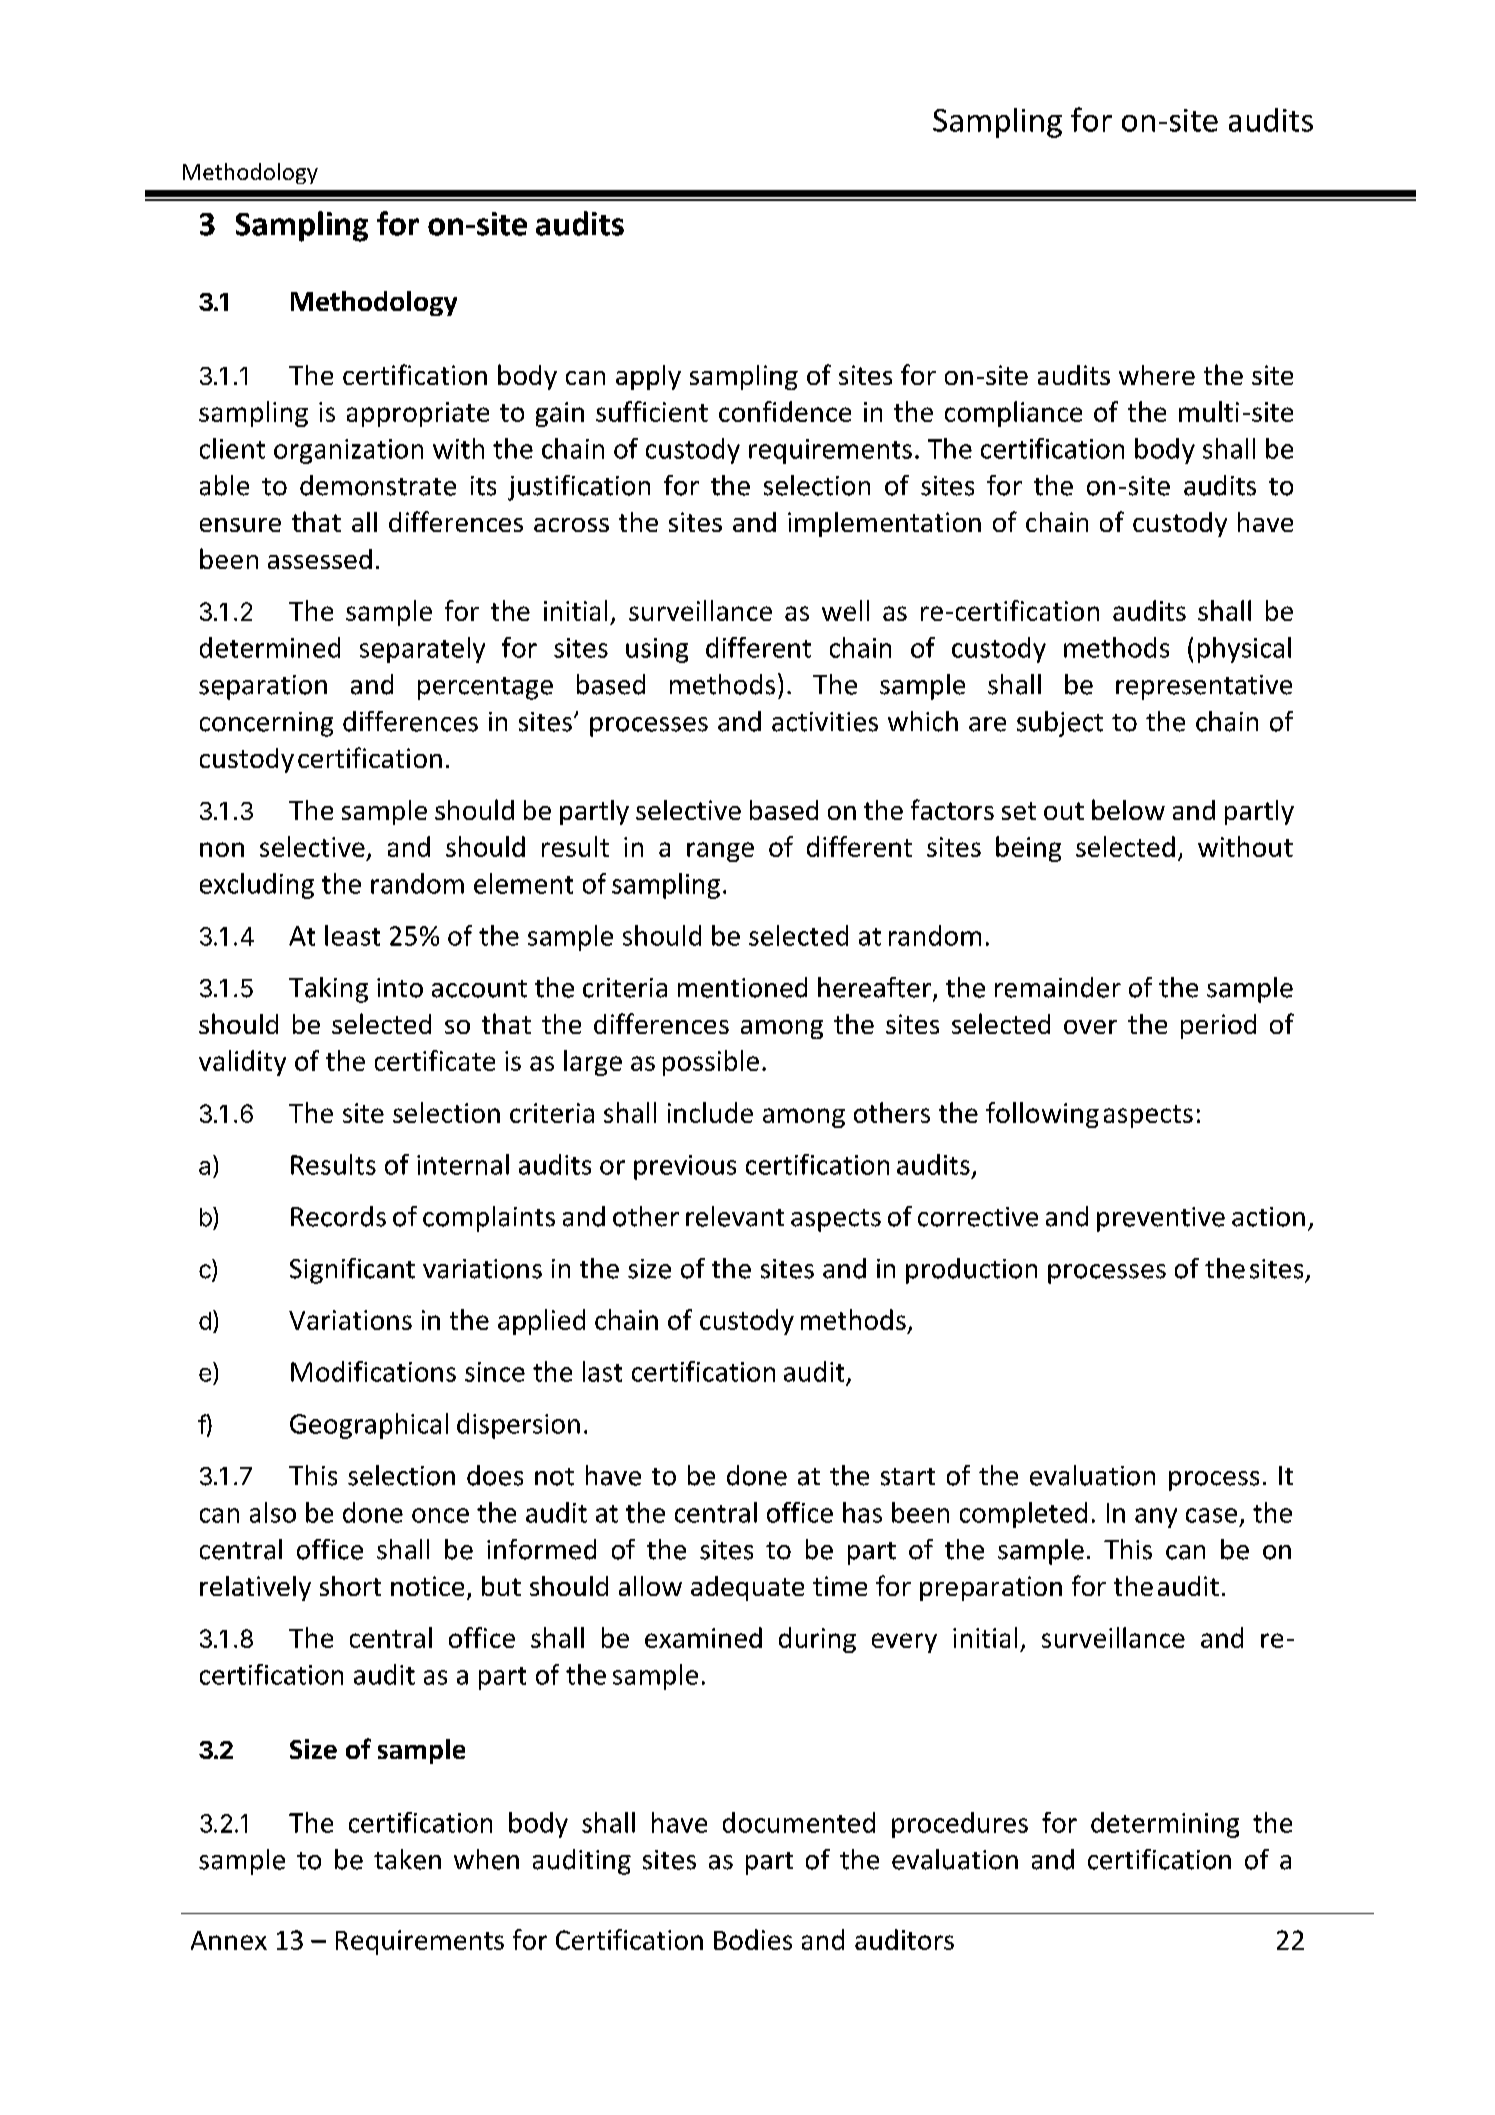 Image resolution: width=1495 pixels, height=2115 pixels. I want to click on confidence, so click(785, 411).
